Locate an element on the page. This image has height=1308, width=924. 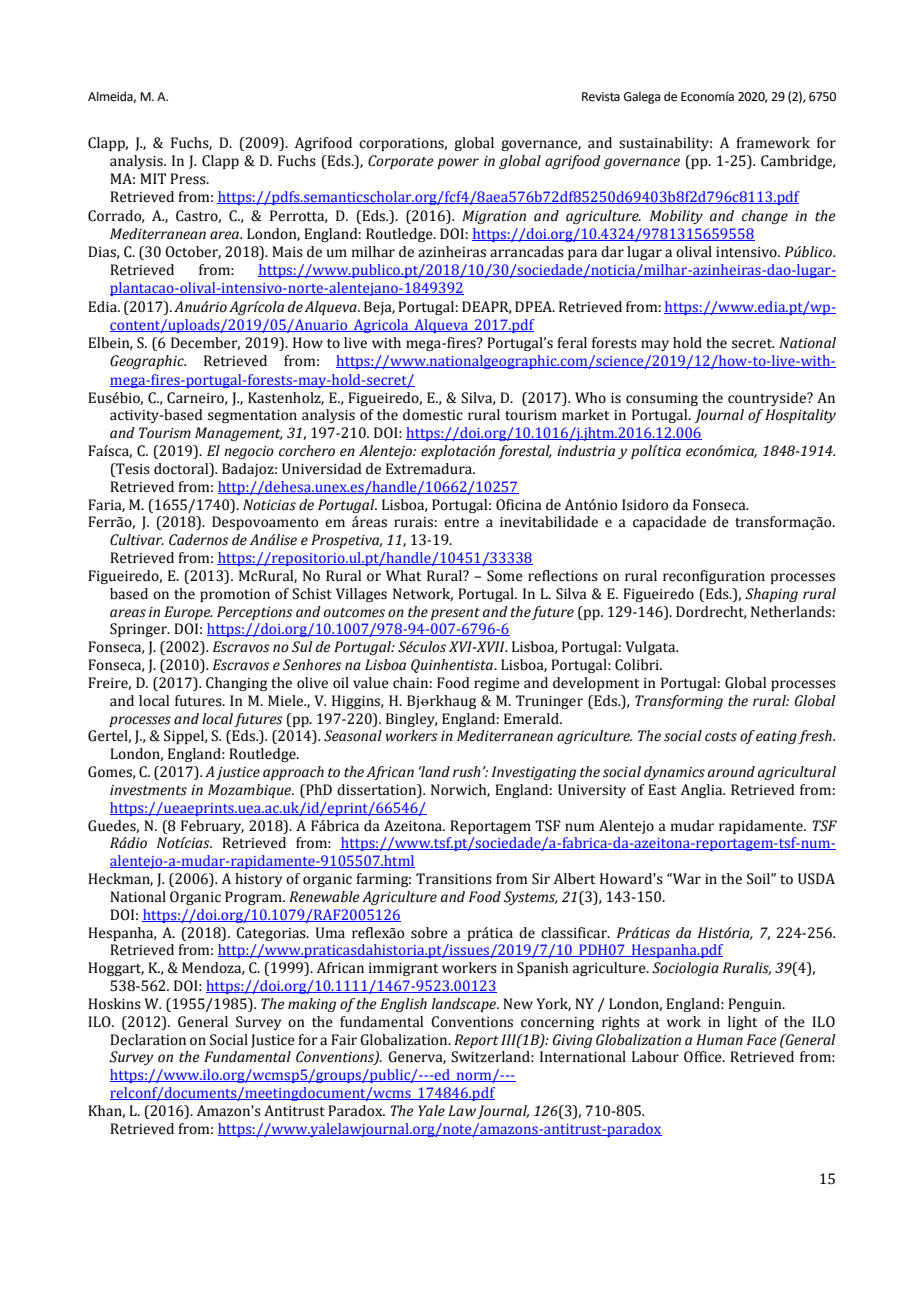
domestic is located at coordinates (433, 415).
